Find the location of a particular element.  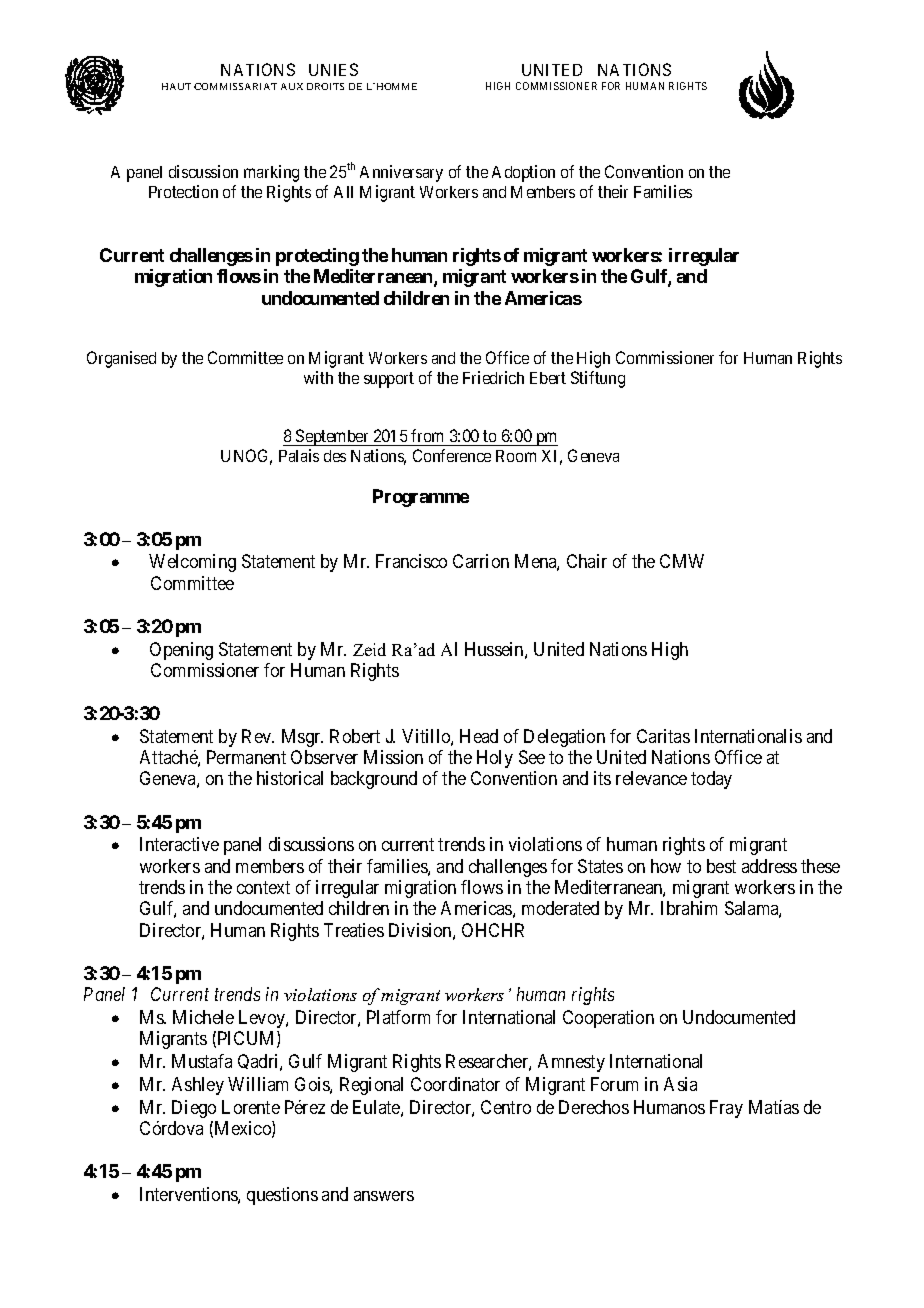

Protection is located at coordinates (183, 191).
